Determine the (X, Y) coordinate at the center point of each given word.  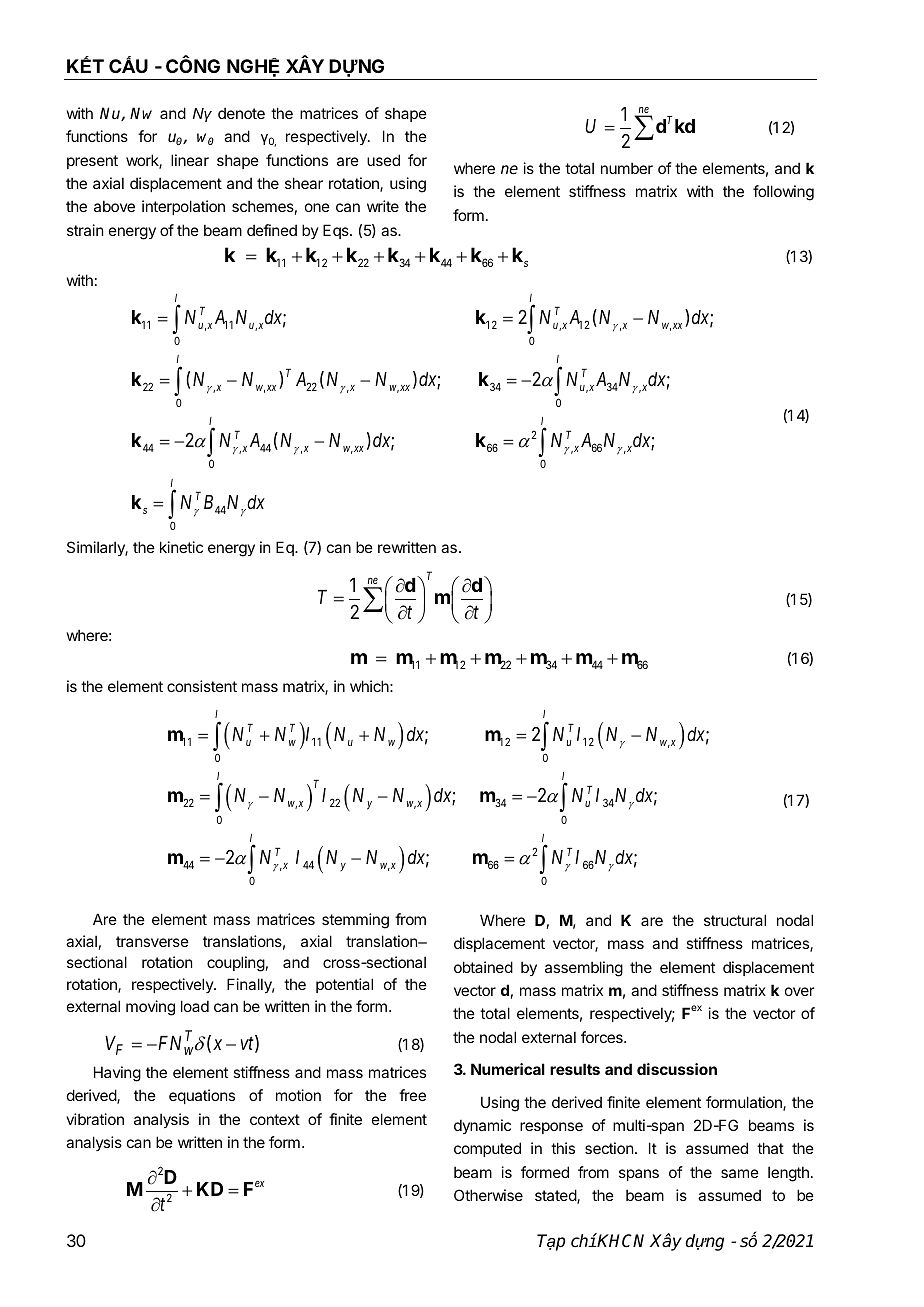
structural (735, 920)
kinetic (181, 547)
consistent (202, 686)
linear (190, 160)
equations (202, 1096)
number (627, 168)
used (383, 160)
